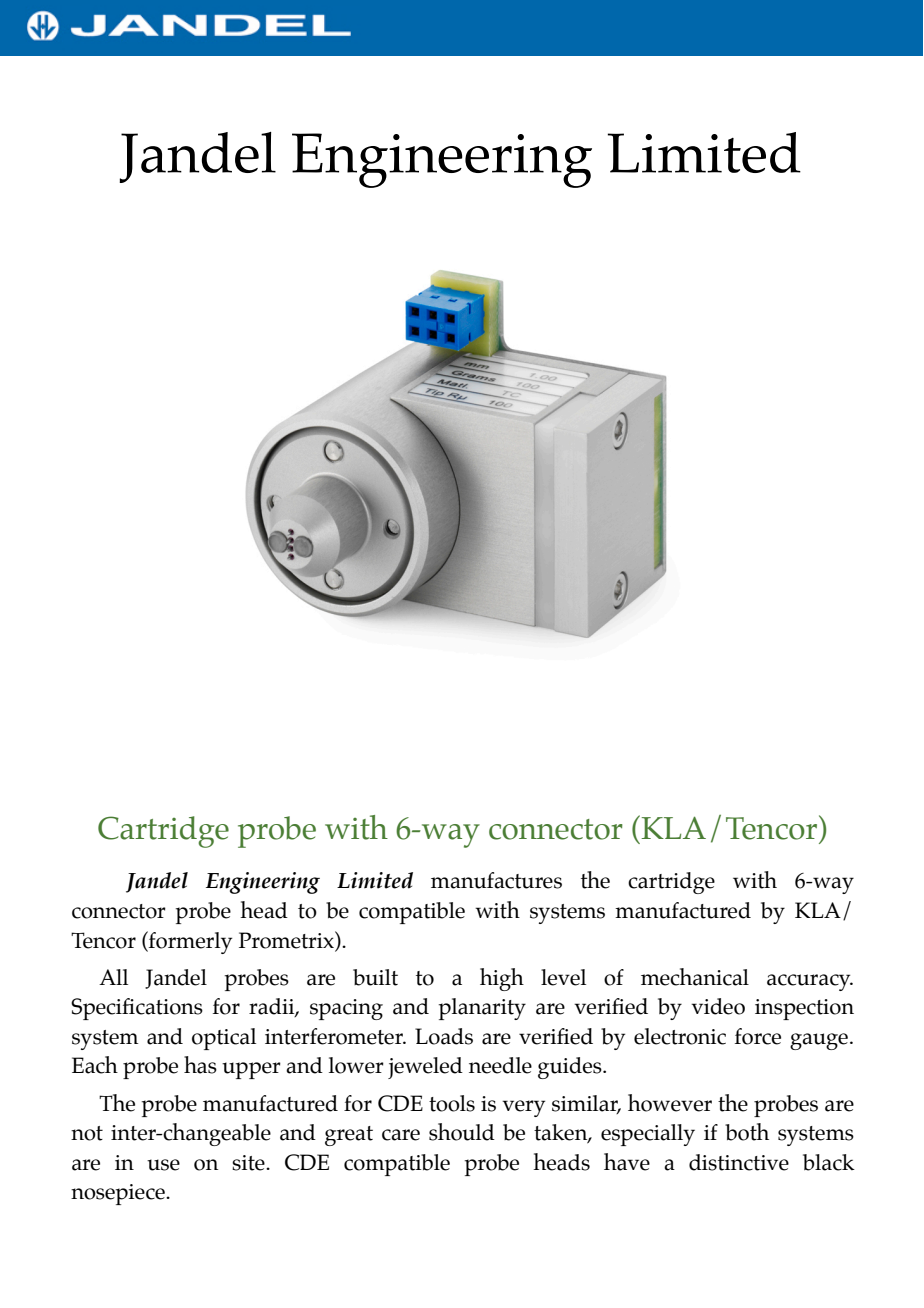 This image has width=924, height=1308. Describe the element at coordinates (810, 982) in the image. I see `accuracy` at that location.
